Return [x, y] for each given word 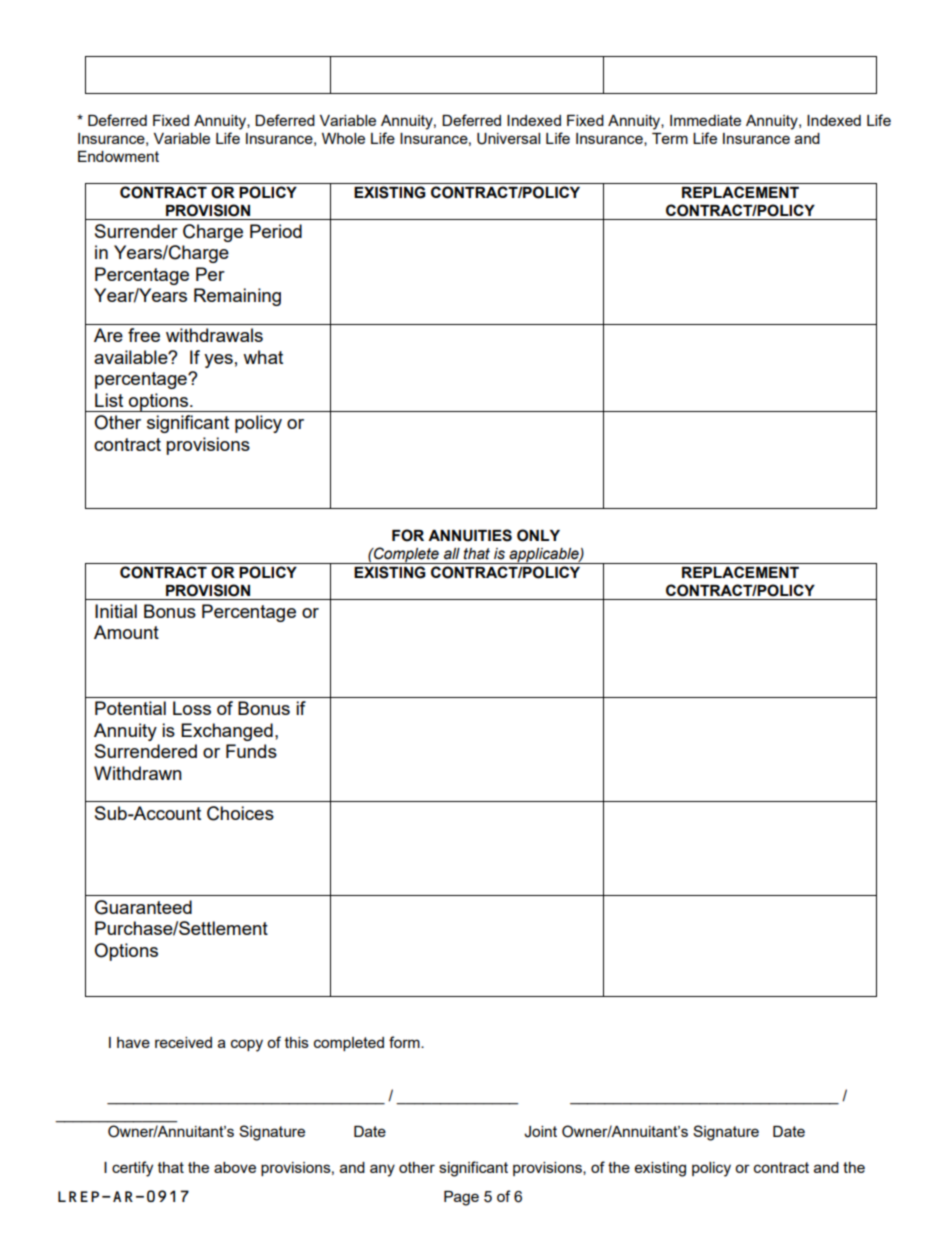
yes [218, 361]
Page [461, 1198]
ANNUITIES [470, 535]
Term [670, 138]
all [452, 554]
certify [132, 1169]
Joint [540, 1132]
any [382, 1170]
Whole [343, 138]
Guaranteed [143, 907]
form [405, 1042]
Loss [192, 708]
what [263, 357]
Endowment [118, 156]
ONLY [538, 535]
